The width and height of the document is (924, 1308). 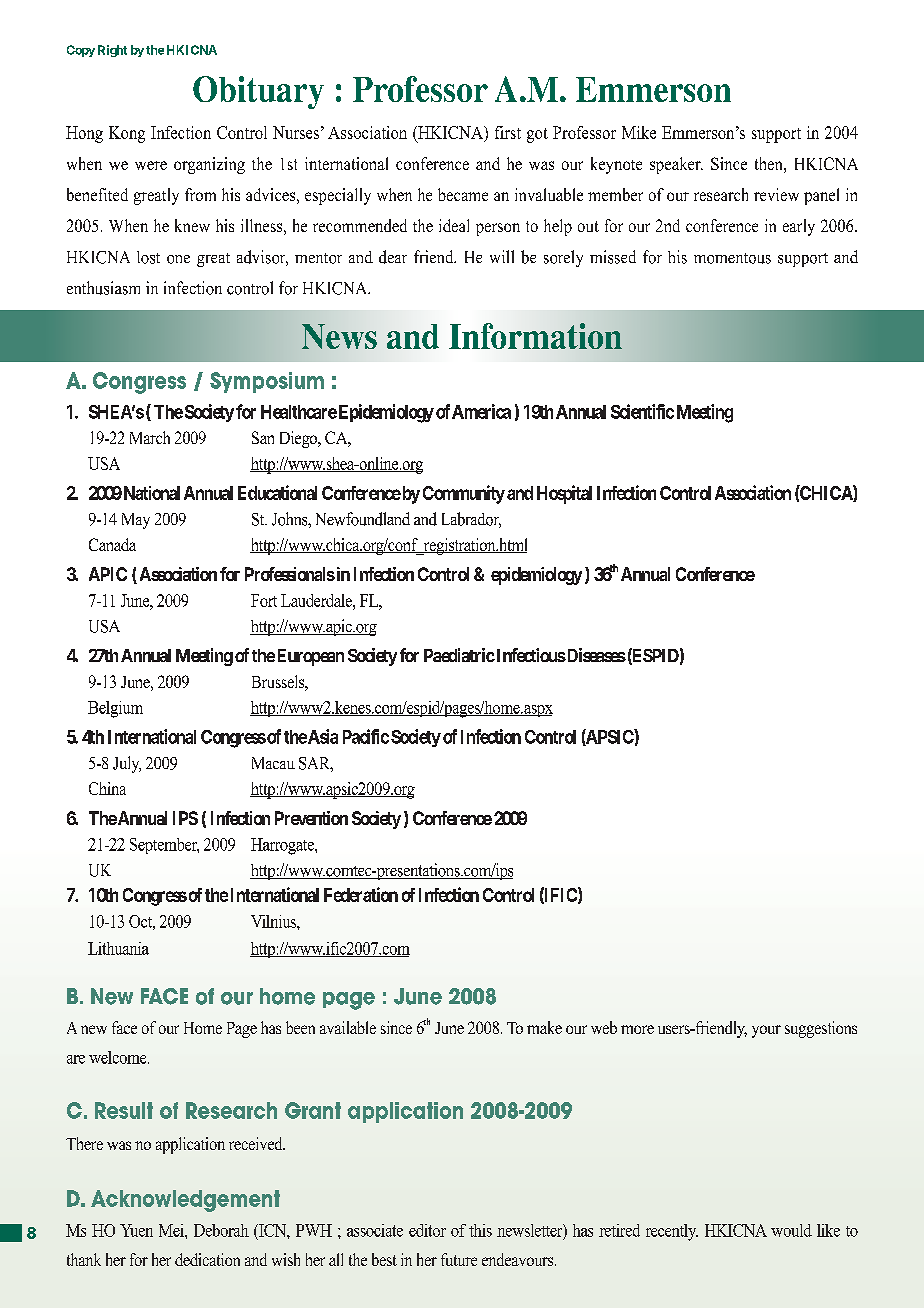 I want to click on Hospital, so click(x=564, y=494).
